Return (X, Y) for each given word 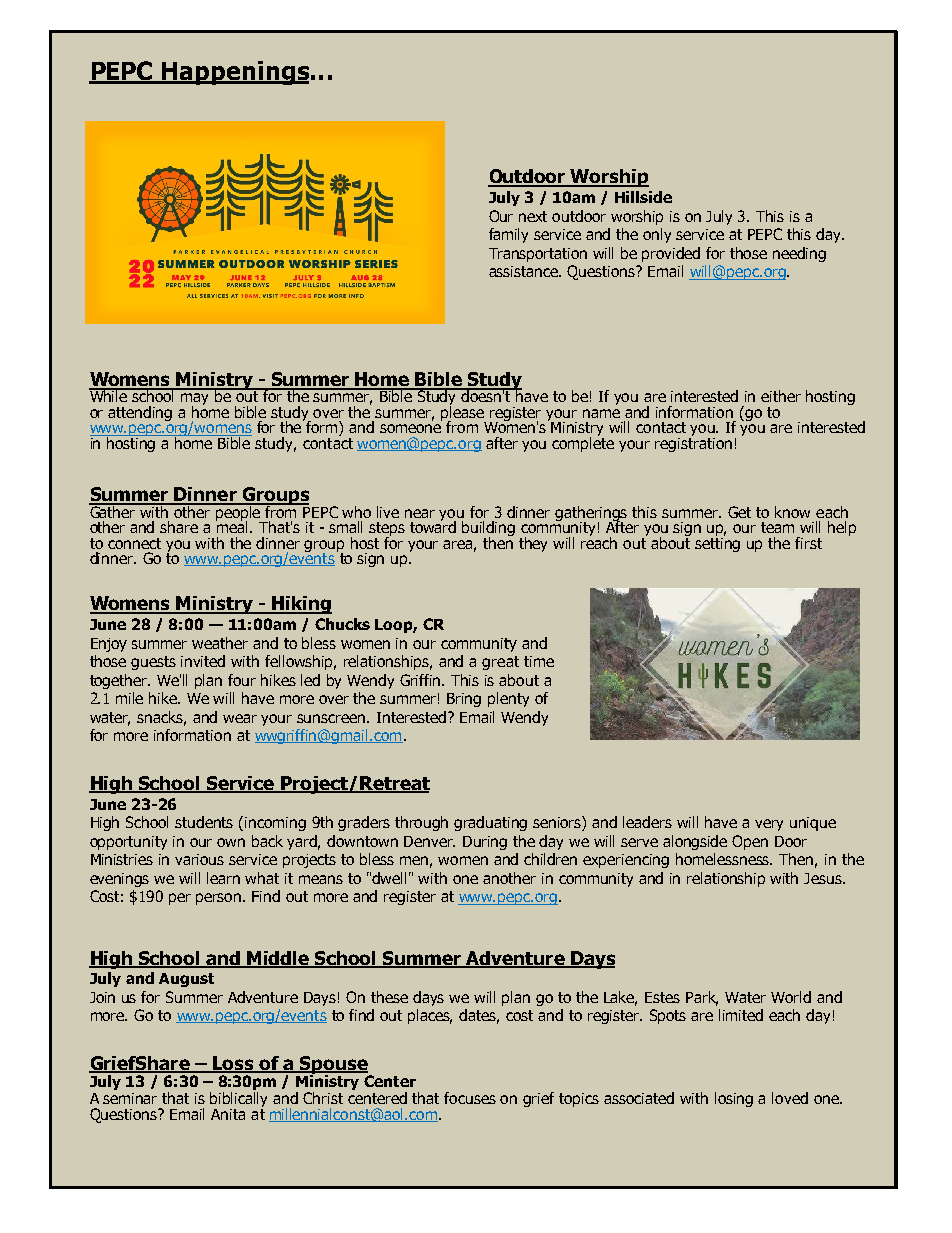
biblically (238, 1098)
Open (750, 842)
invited (203, 661)
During (485, 843)
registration (693, 443)
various (199, 859)
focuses (470, 1098)
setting (717, 543)
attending (140, 413)
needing (799, 254)
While (109, 395)
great (500, 663)
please (463, 414)
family (508, 235)
